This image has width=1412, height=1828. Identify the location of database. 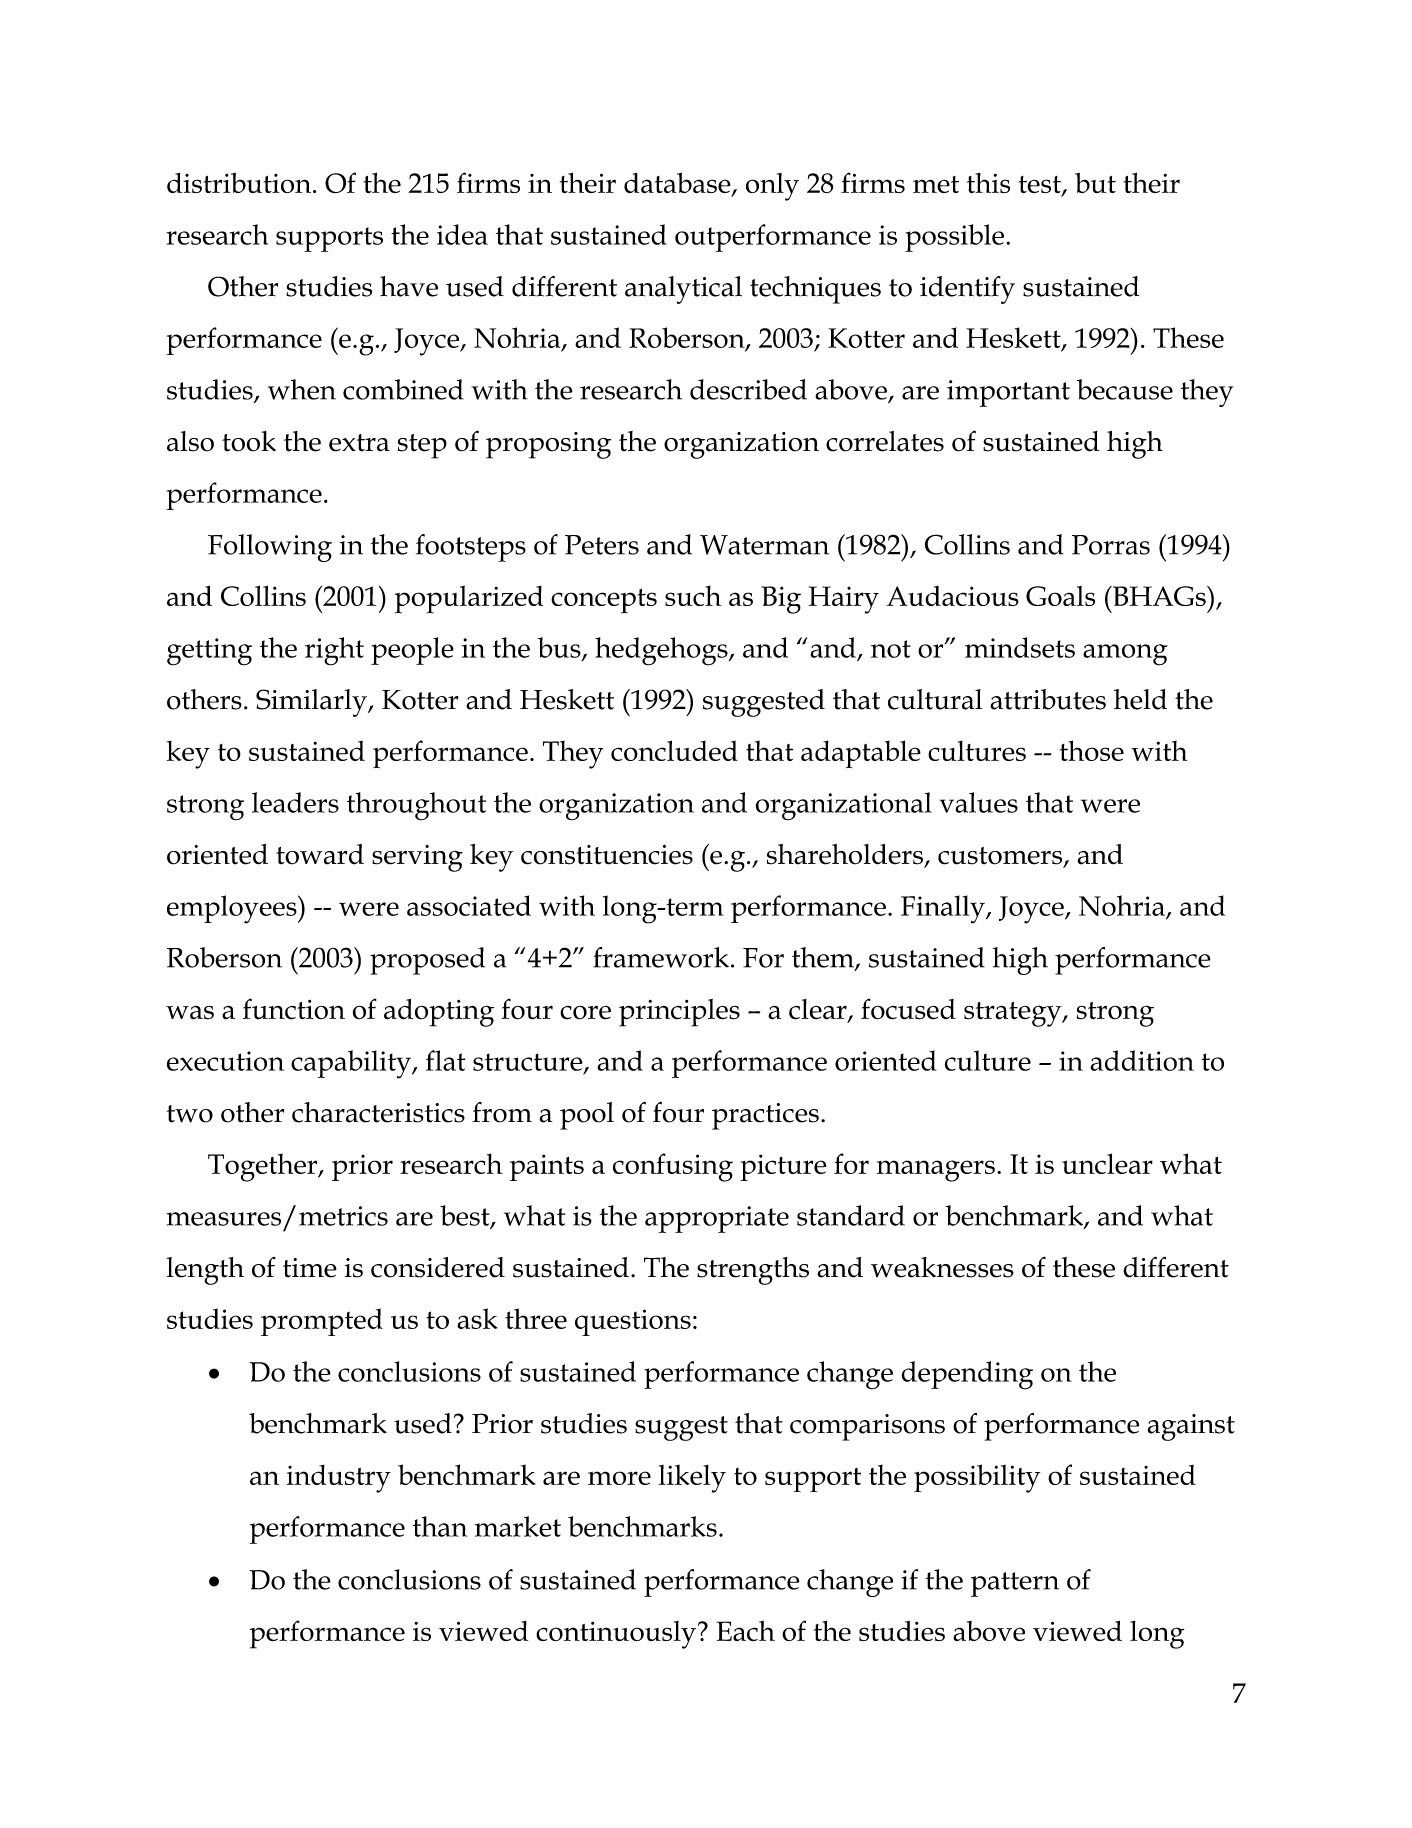
(678, 184).
